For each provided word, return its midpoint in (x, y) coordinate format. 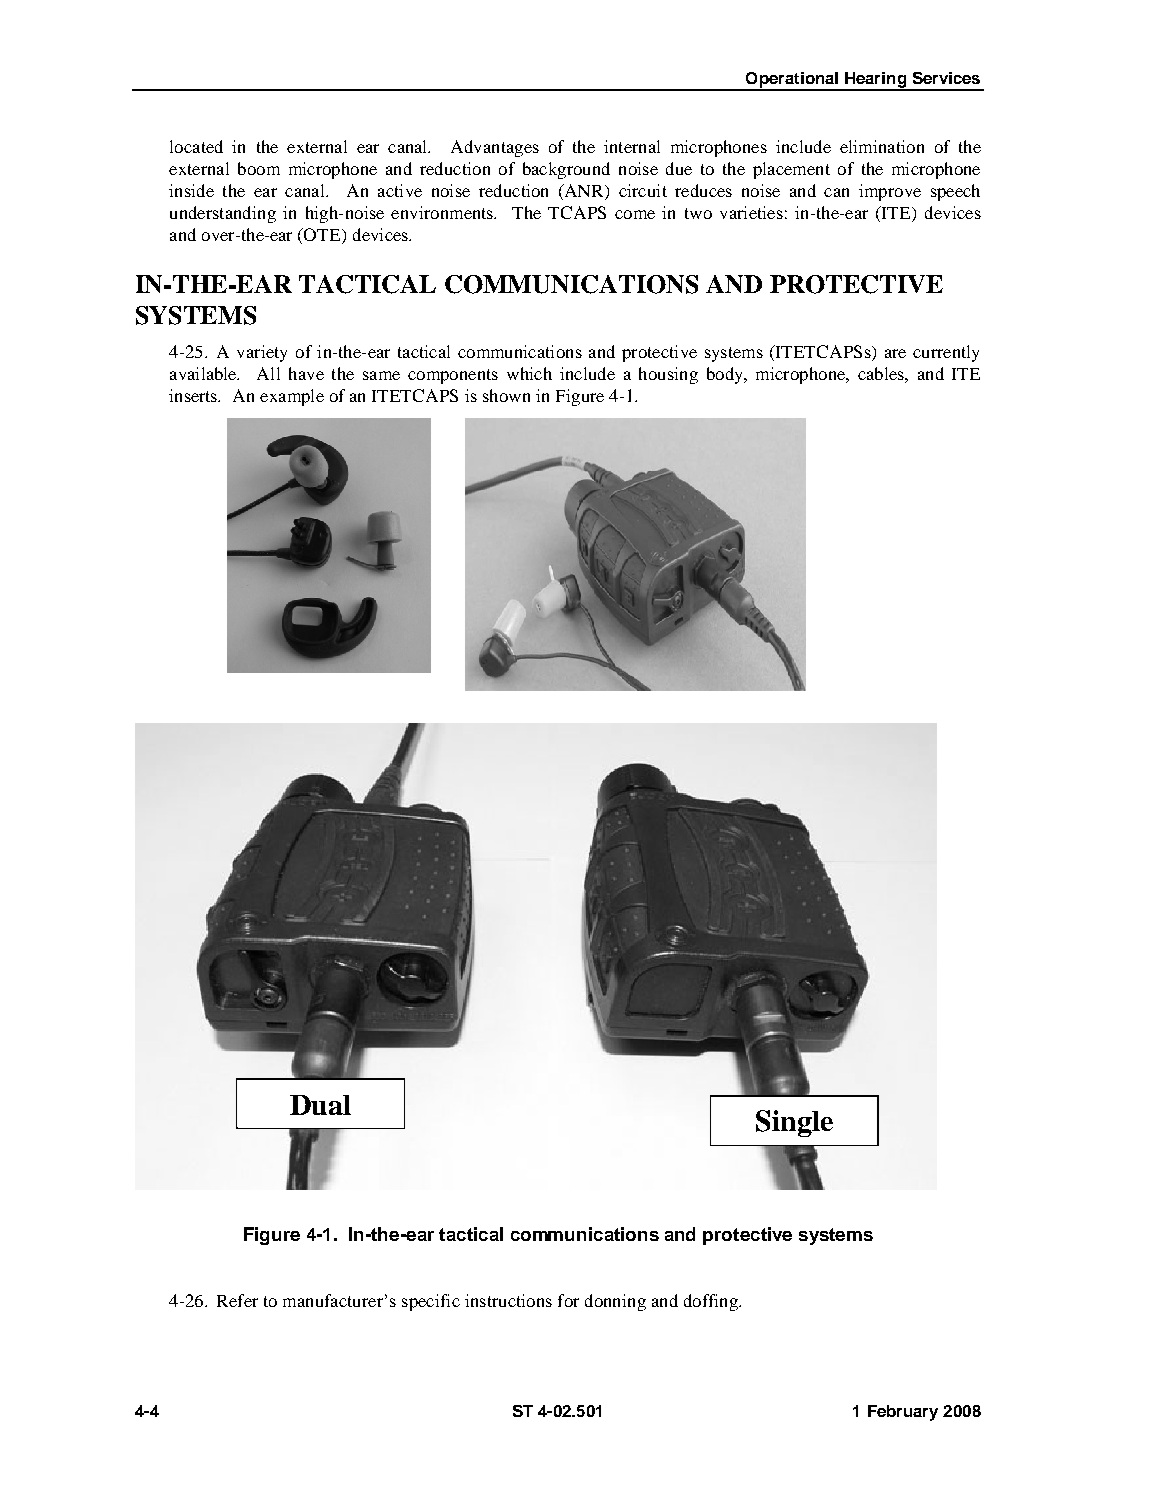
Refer (237, 1300)
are (895, 353)
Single (794, 1123)
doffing (712, 1302)
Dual (320, 1105)
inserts (194, 395)
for (568, 1300)
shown (506, 395)
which (529, 373)
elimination (882, 146)
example (292, 397)
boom (259, 168)
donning (615, 1302)
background (566, 170)
